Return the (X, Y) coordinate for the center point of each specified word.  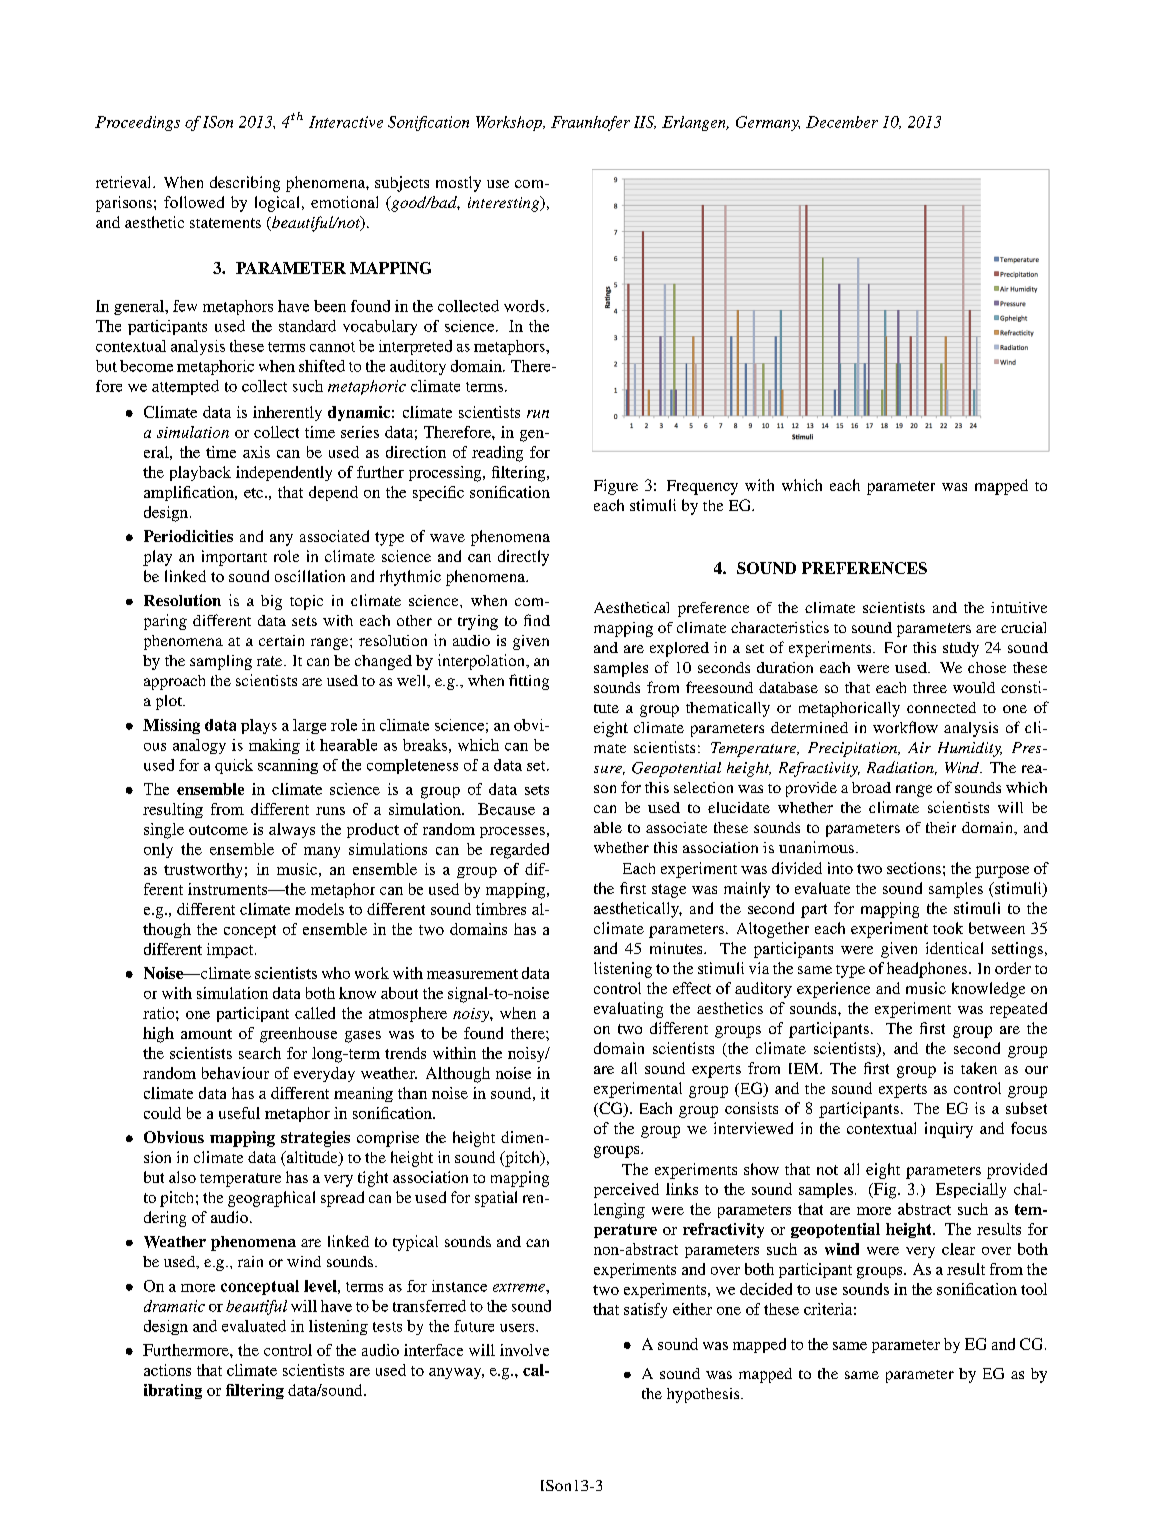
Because (506, 809)
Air (919, 747)
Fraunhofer (590, 123)
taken (979, 1068)
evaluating (628, 1010)
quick (234, 766)
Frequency (702, 487)
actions (167, 1370)
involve (524, 1350)
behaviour (235, 1073)
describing (245, 184)
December (842, 122)
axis (256, 452)
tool (1034, 1289)
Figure (616, 487)
